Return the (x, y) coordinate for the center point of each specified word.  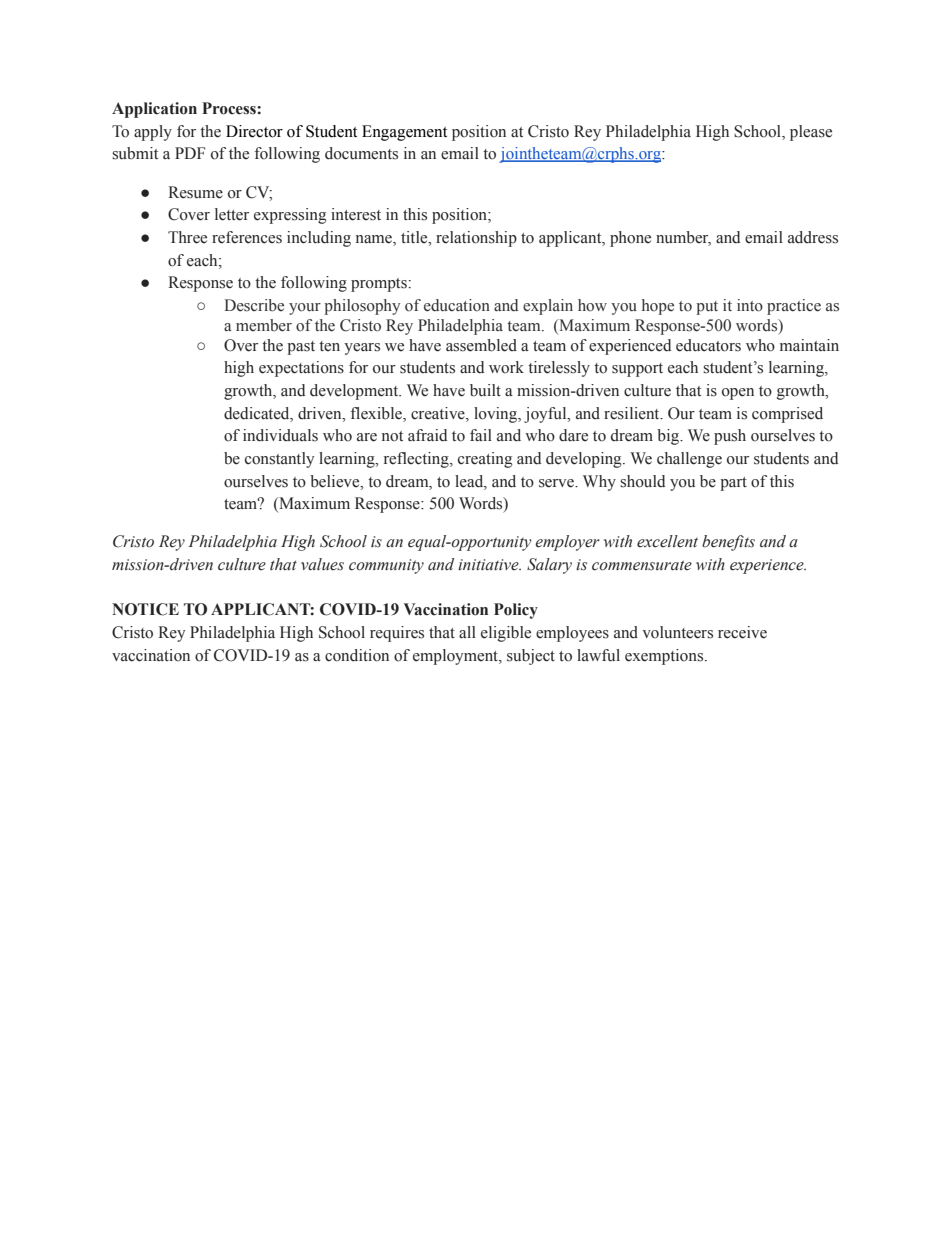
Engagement (404, 133)
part (733, 484)
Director (254, 131)
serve (557, 483)
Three (187, 237)
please (811, 133)
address (813, 237)
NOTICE (145, 609)
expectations (301, 369)
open (738, 394)
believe (336, 481)
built (485, 390)
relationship (476, 239)
